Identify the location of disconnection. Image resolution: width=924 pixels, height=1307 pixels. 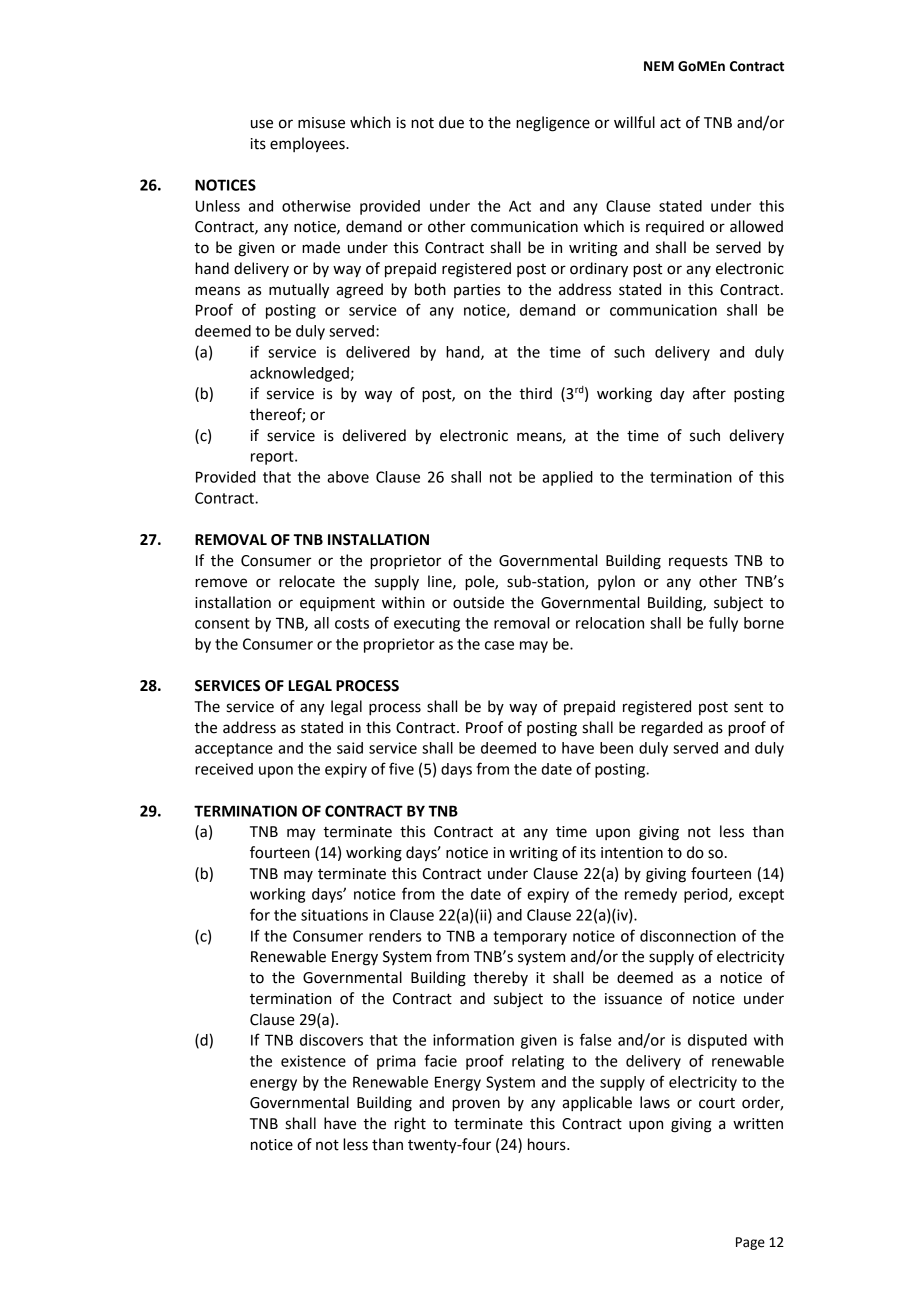
(688, 936).
